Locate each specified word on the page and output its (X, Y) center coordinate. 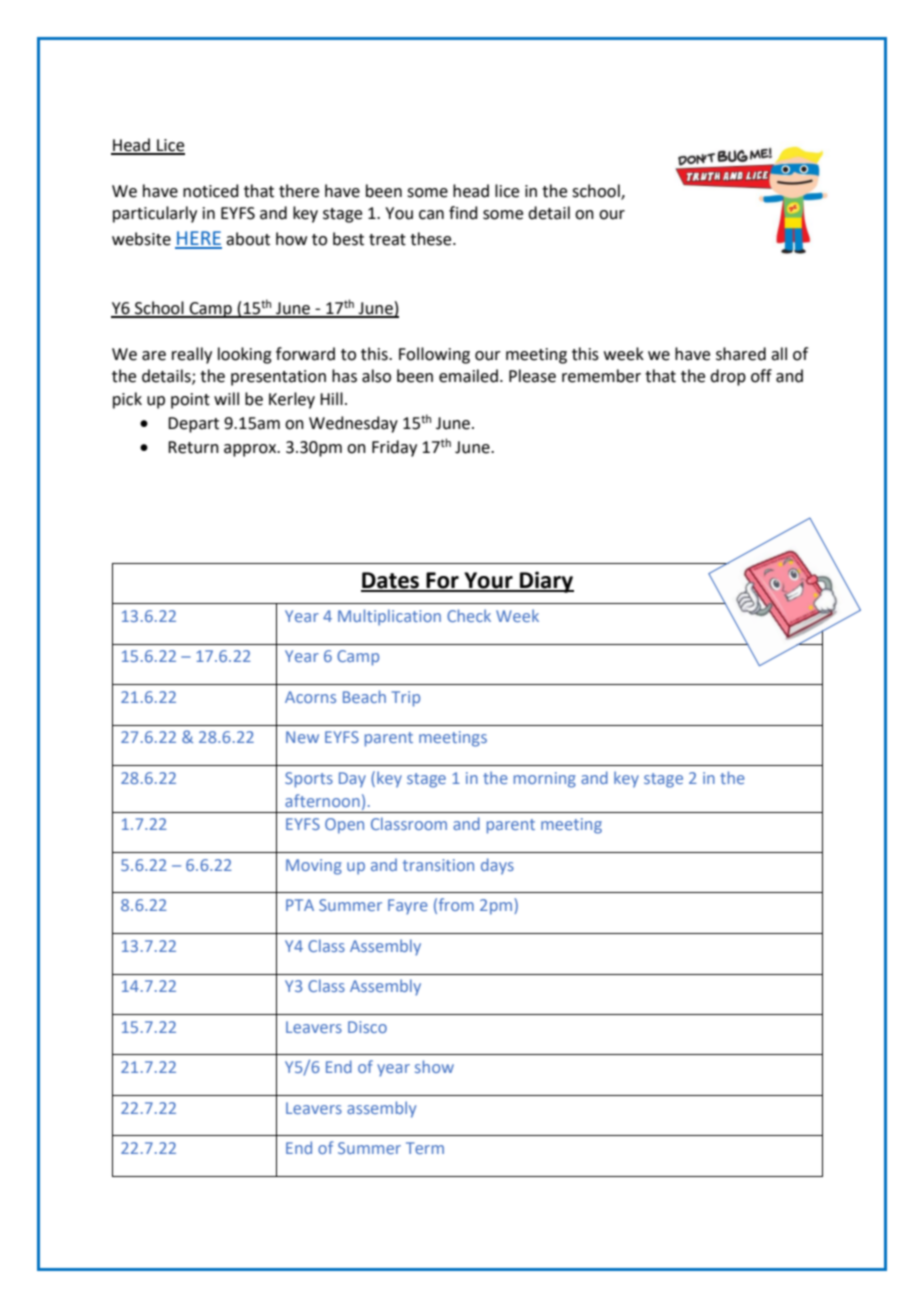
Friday (394, 448)
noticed (211, 191)
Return (193, 447)
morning (545, 780)
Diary (546, 582)
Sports (309, 780)
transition (438, 865)
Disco (367, 1027)
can (431, 215)
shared (741, 354)
